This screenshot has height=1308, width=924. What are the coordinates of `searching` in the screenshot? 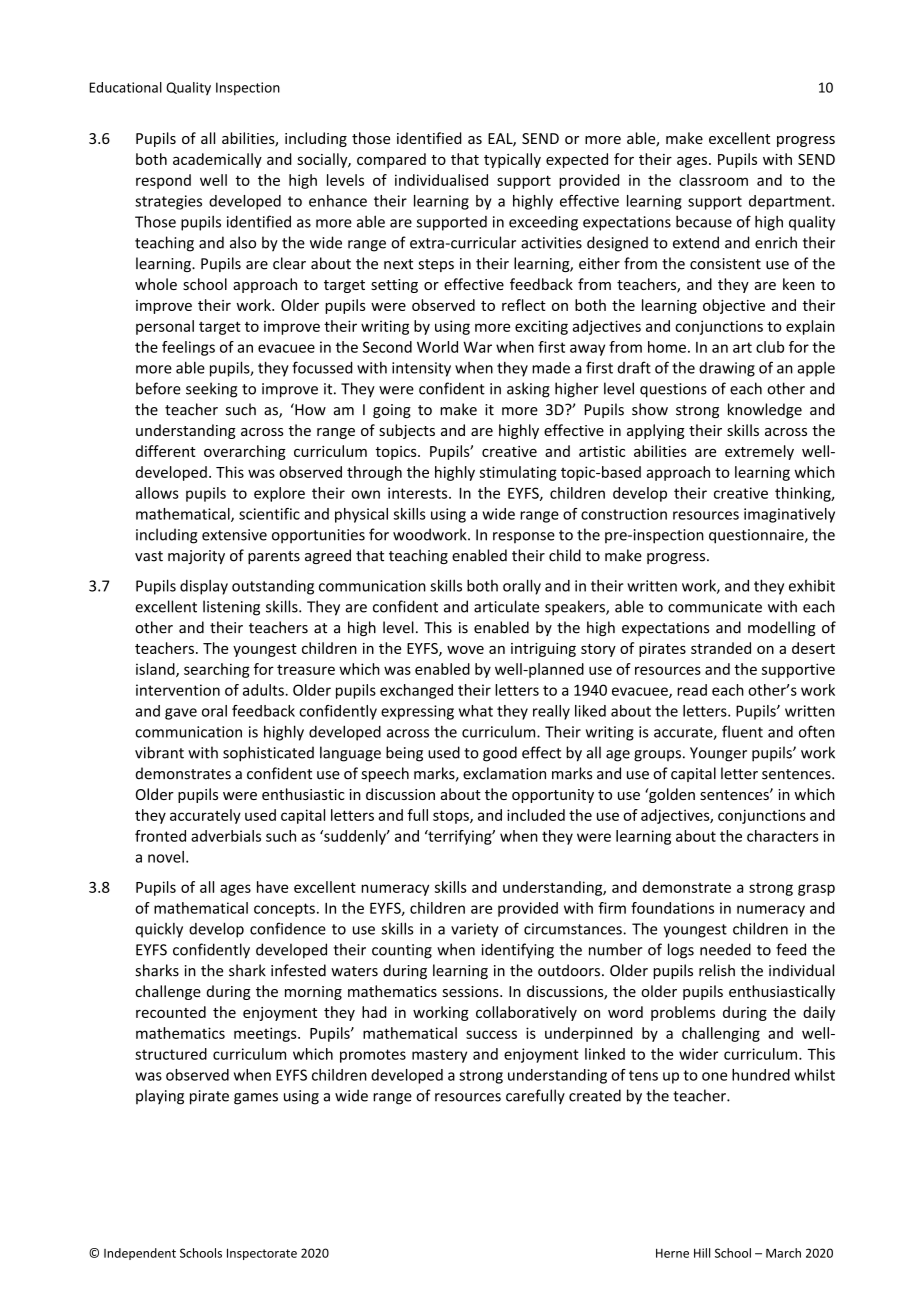 It's located at (217, 670).
